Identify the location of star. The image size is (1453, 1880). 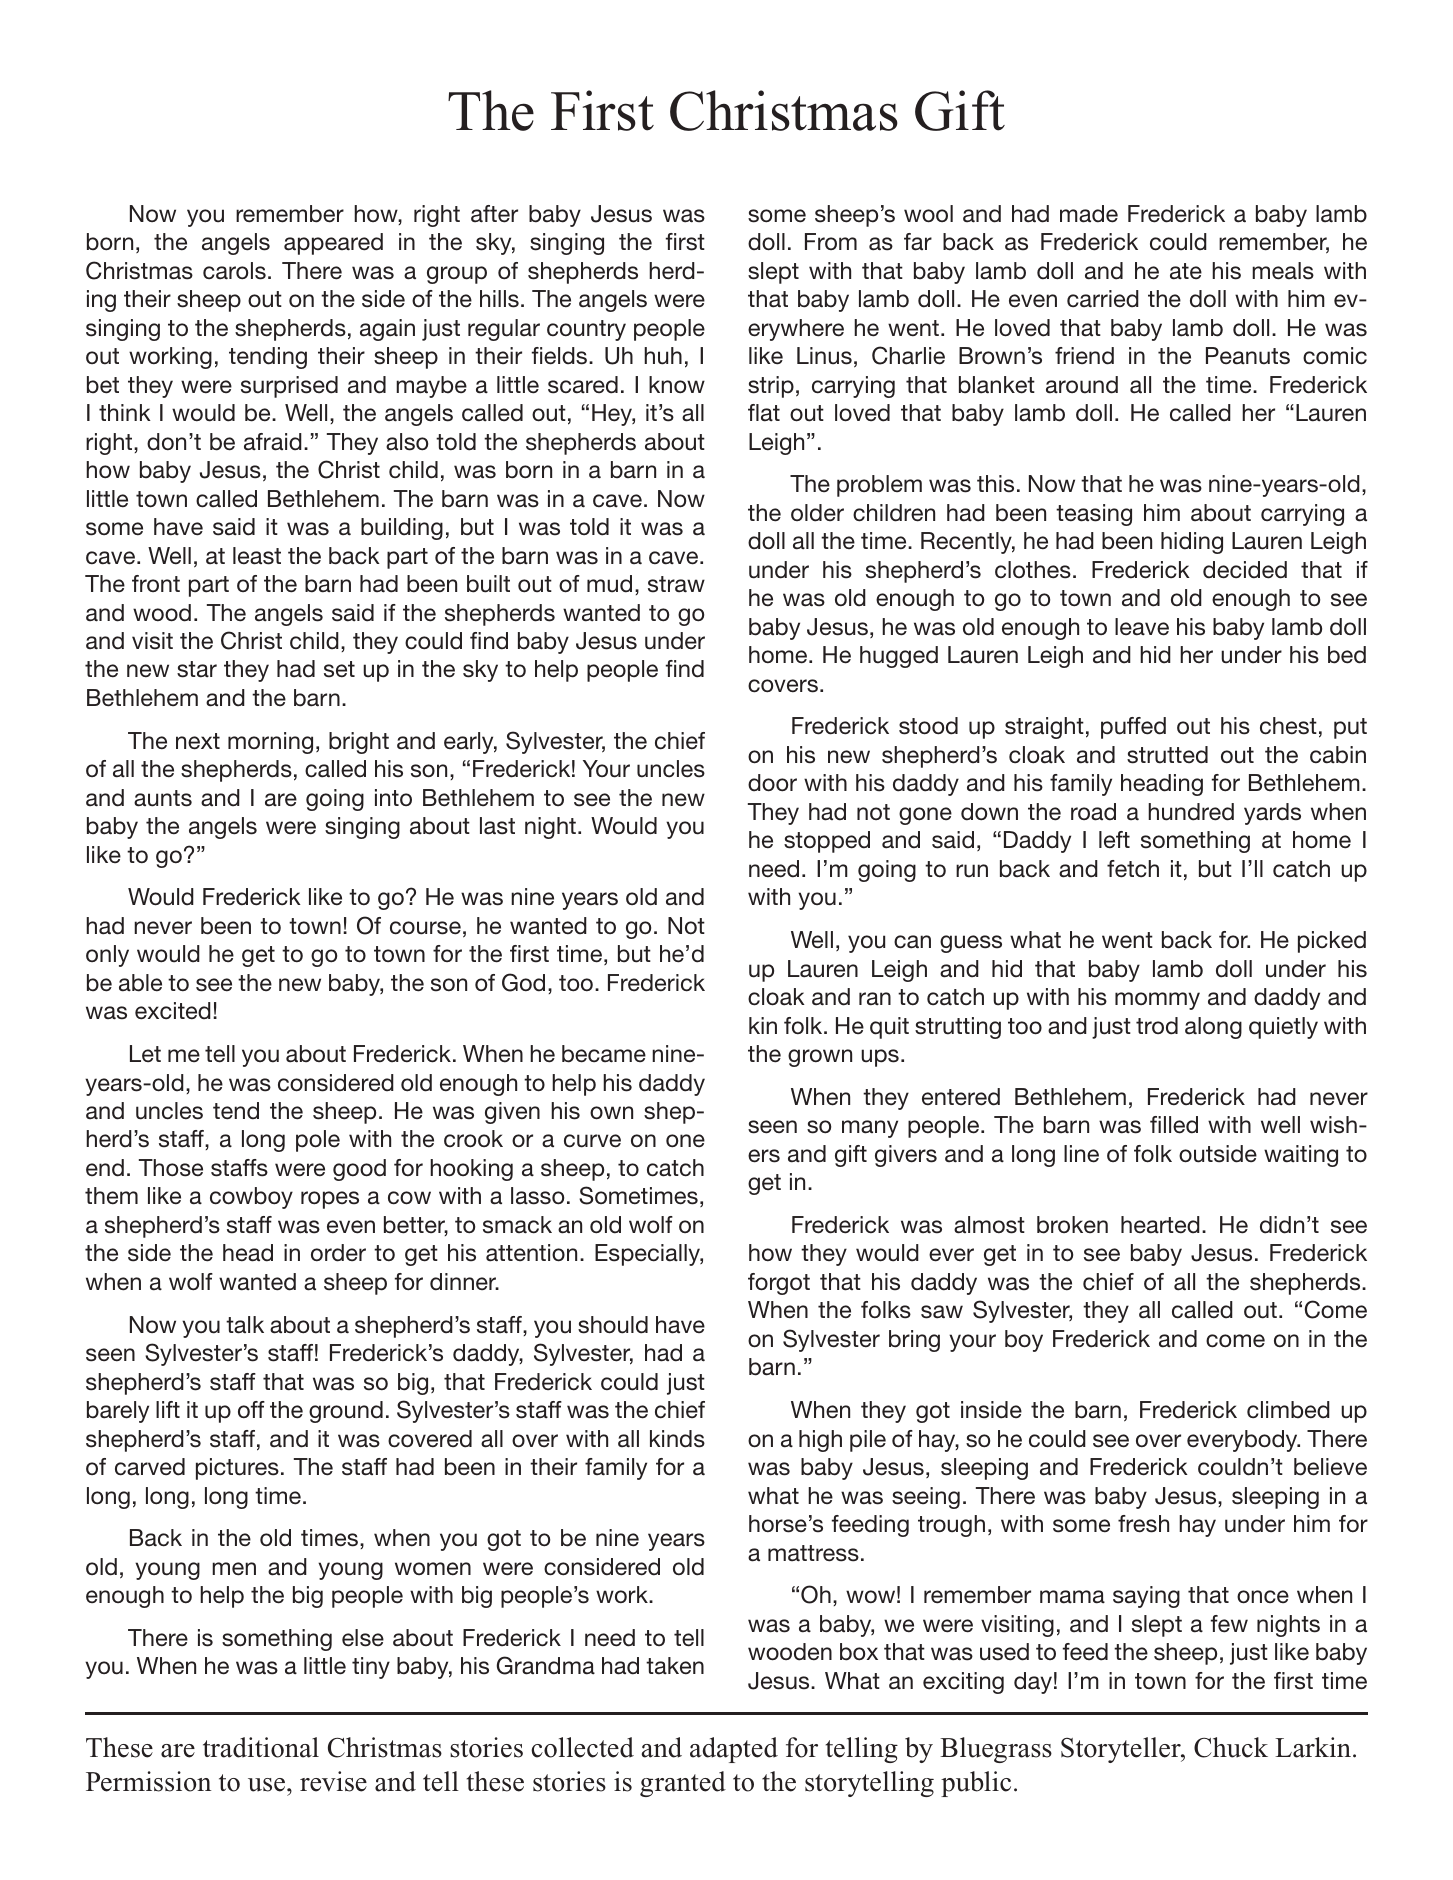
(197, 669).
